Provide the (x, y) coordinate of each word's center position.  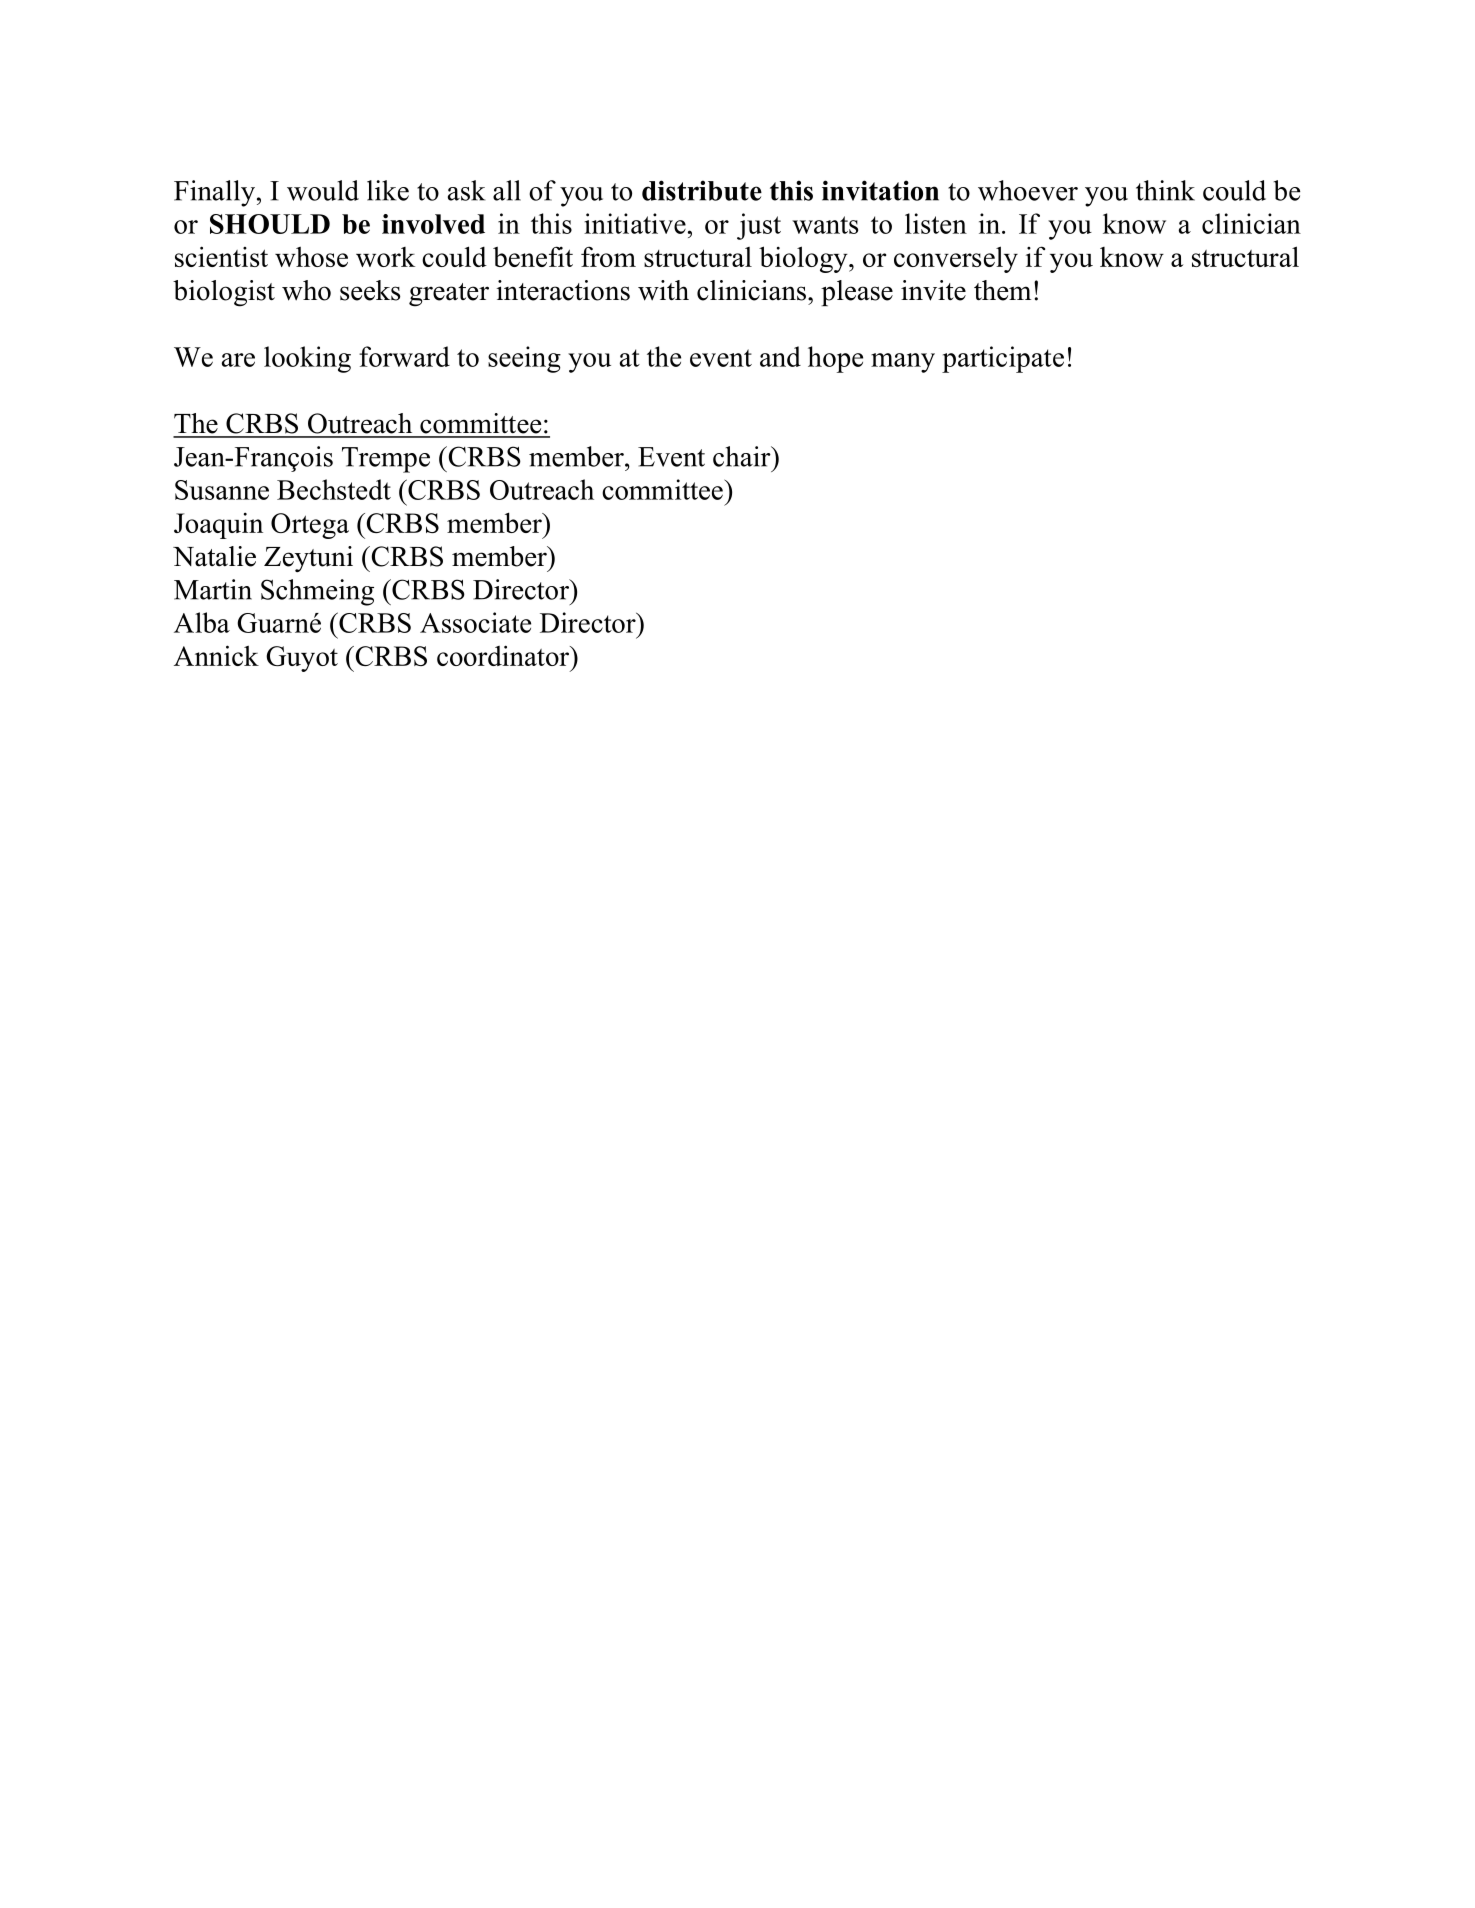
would (323, 190)
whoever (1028, 190)
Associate (475, 622)
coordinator (504, 655)
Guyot (302, 659)
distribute (702, 190)
